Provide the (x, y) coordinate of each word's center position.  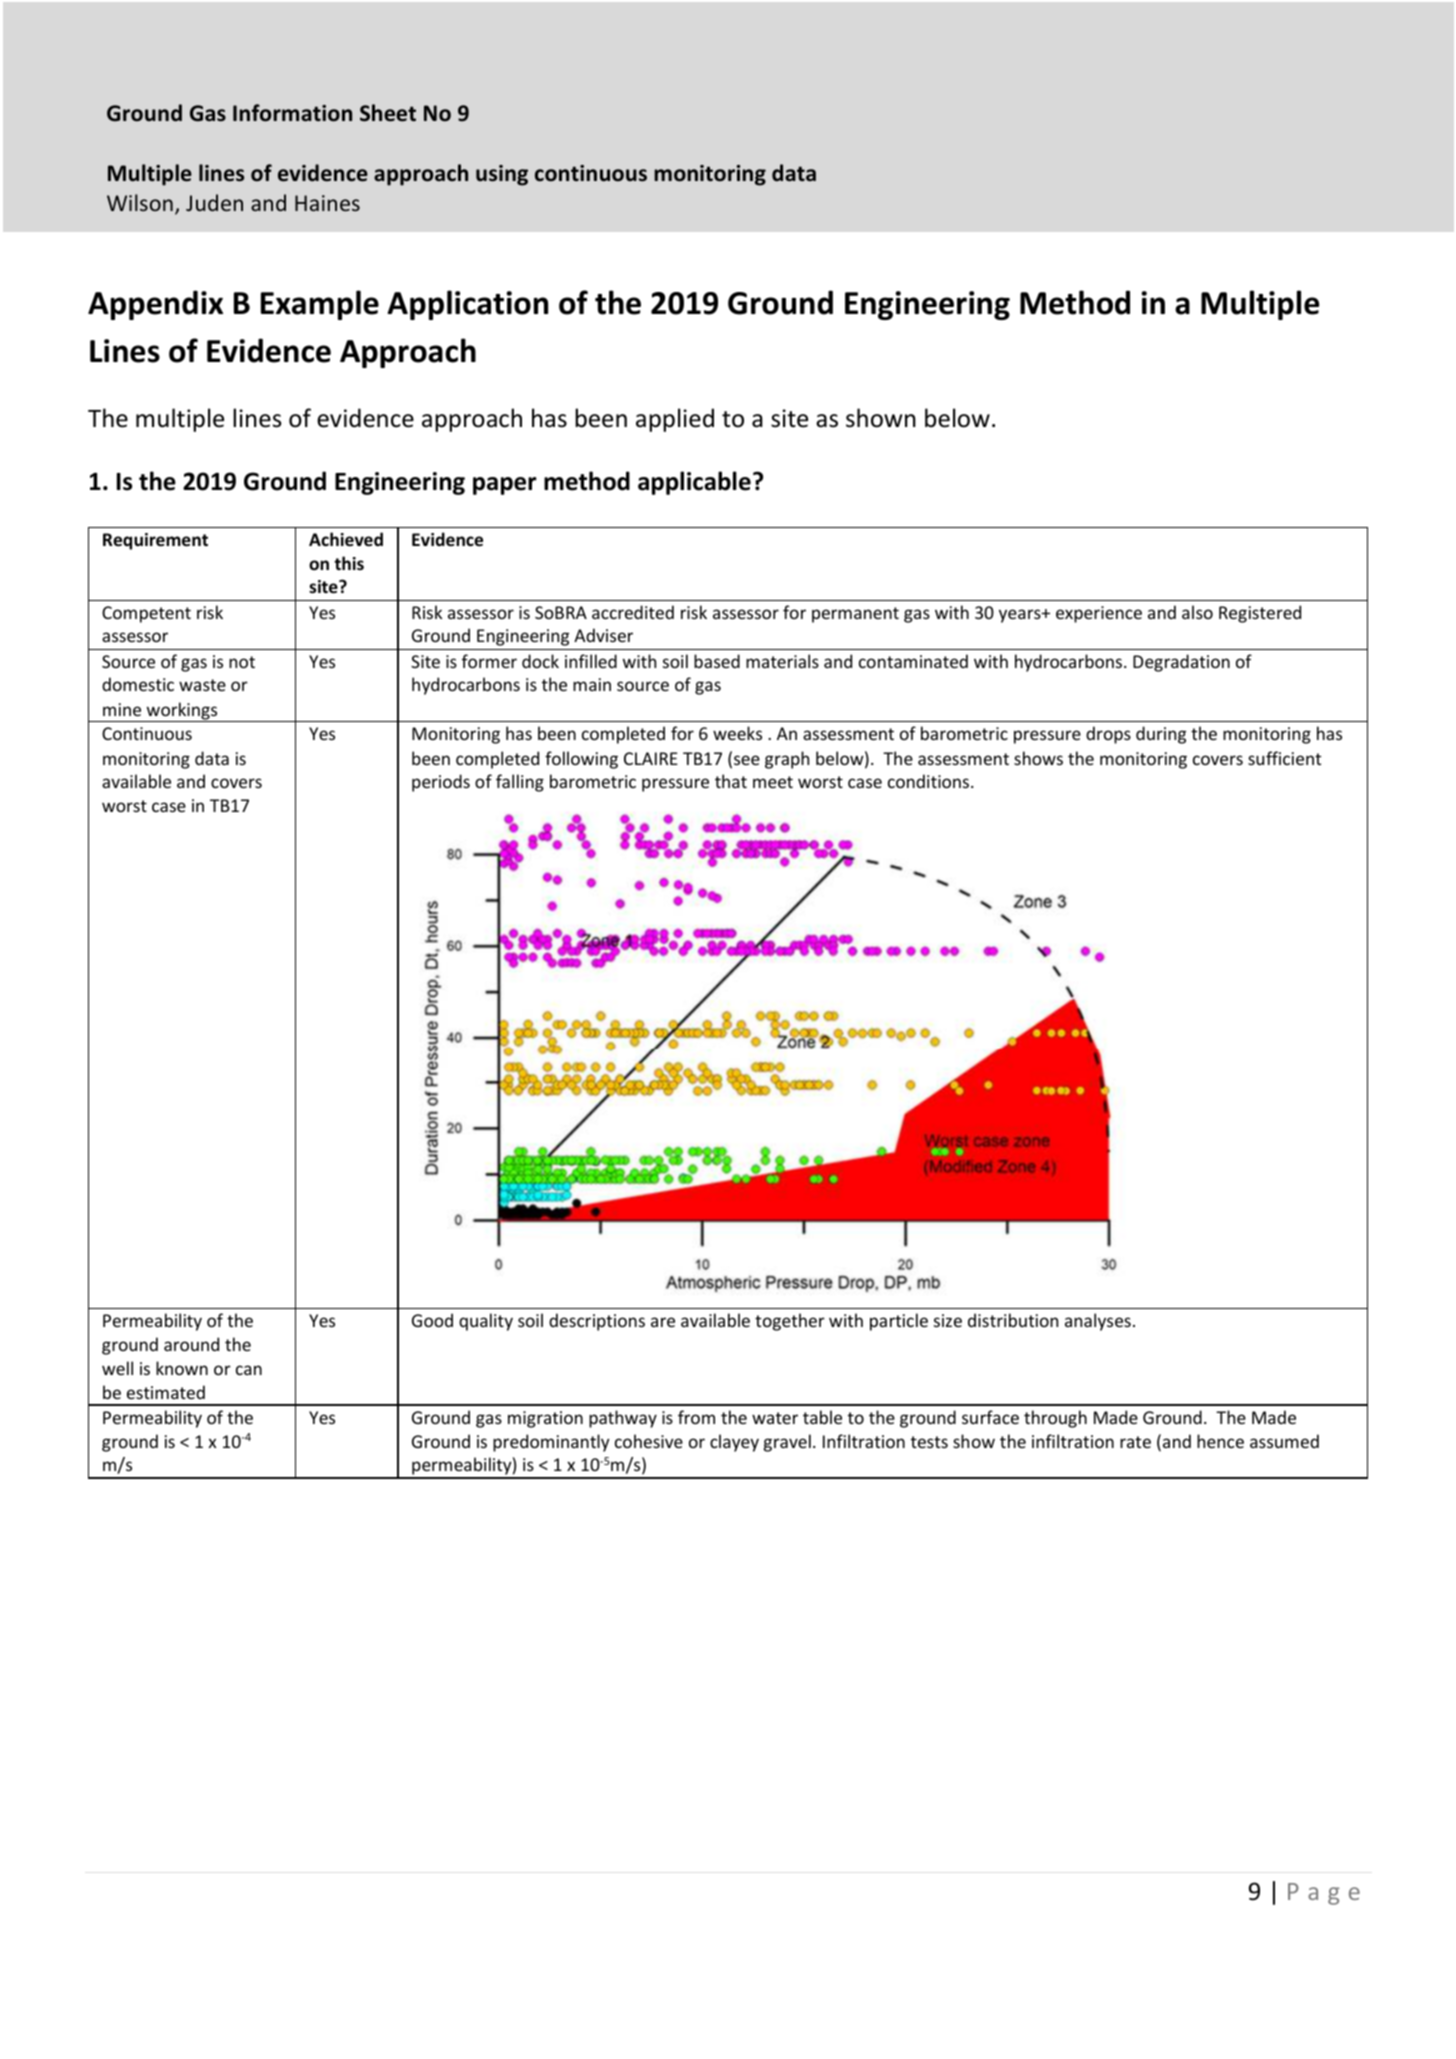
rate (1135, 1442)
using (502, 175)
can (249, 1370)
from (696, 1417)
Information (292, 113)
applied (675, 420)
